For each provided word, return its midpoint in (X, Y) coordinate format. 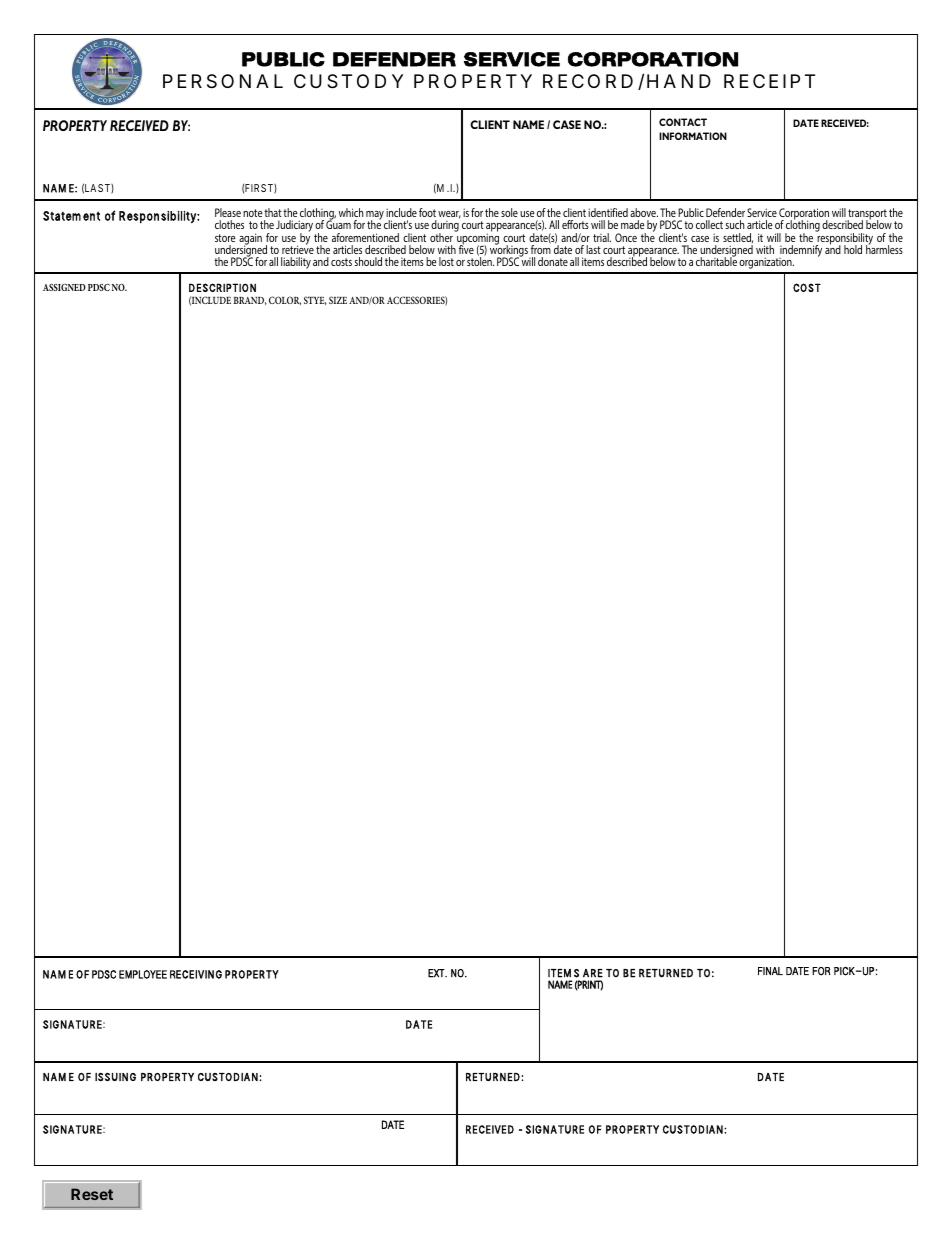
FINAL (770, 971)
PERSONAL (223, 81)
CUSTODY (348, 81)
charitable (716, 260)
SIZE (338, 300)
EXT (437, 973)
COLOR (285, 300)
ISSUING (115, 1077)
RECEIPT (769, 81)
